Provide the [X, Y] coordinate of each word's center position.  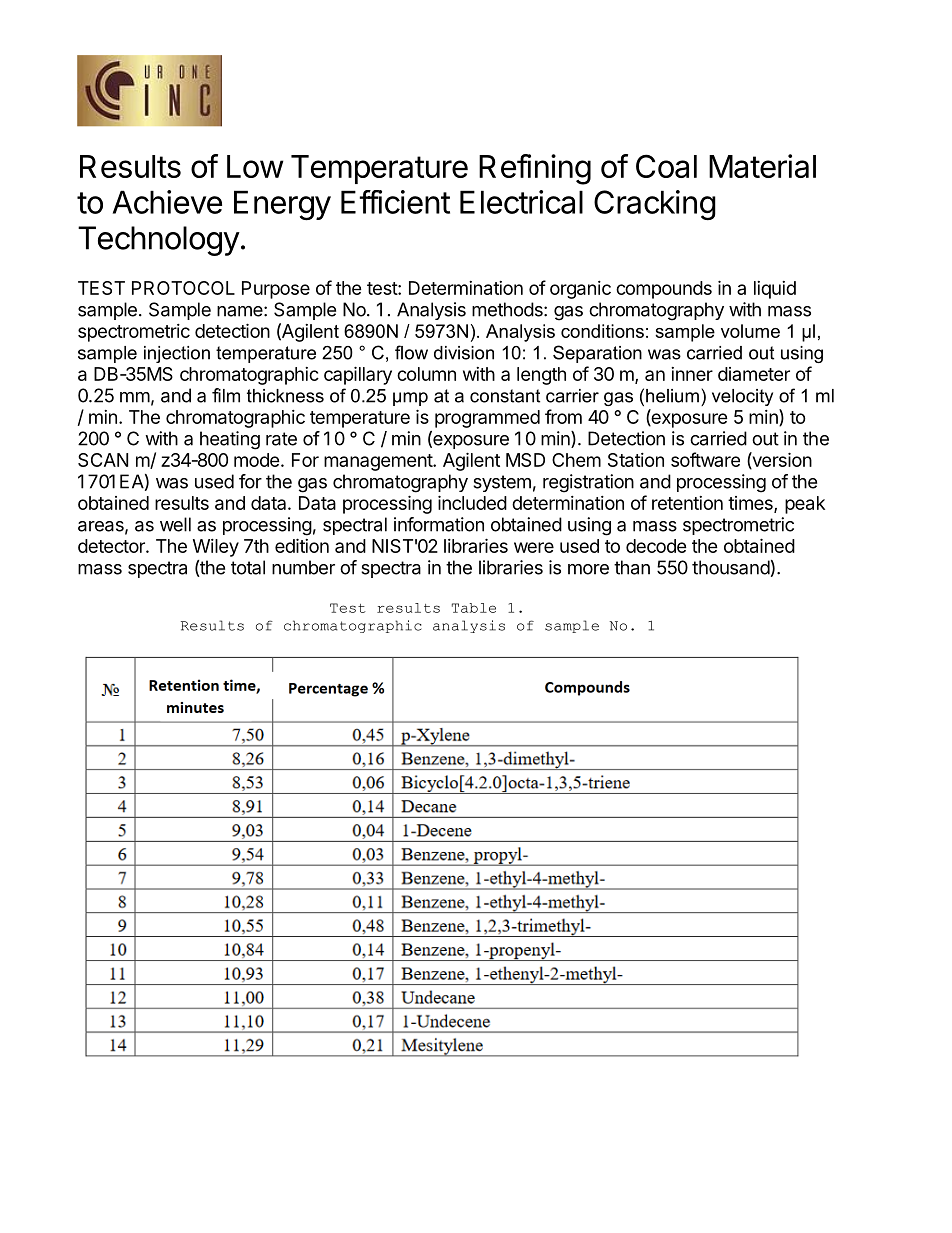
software [705, 459]
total [248, 567]
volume [750, 331]
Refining [535, 169]
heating [230, 440]
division [464, 353]
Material [762, 166]
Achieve [167, 202]
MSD [525, 460]
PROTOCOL [183, 288]
